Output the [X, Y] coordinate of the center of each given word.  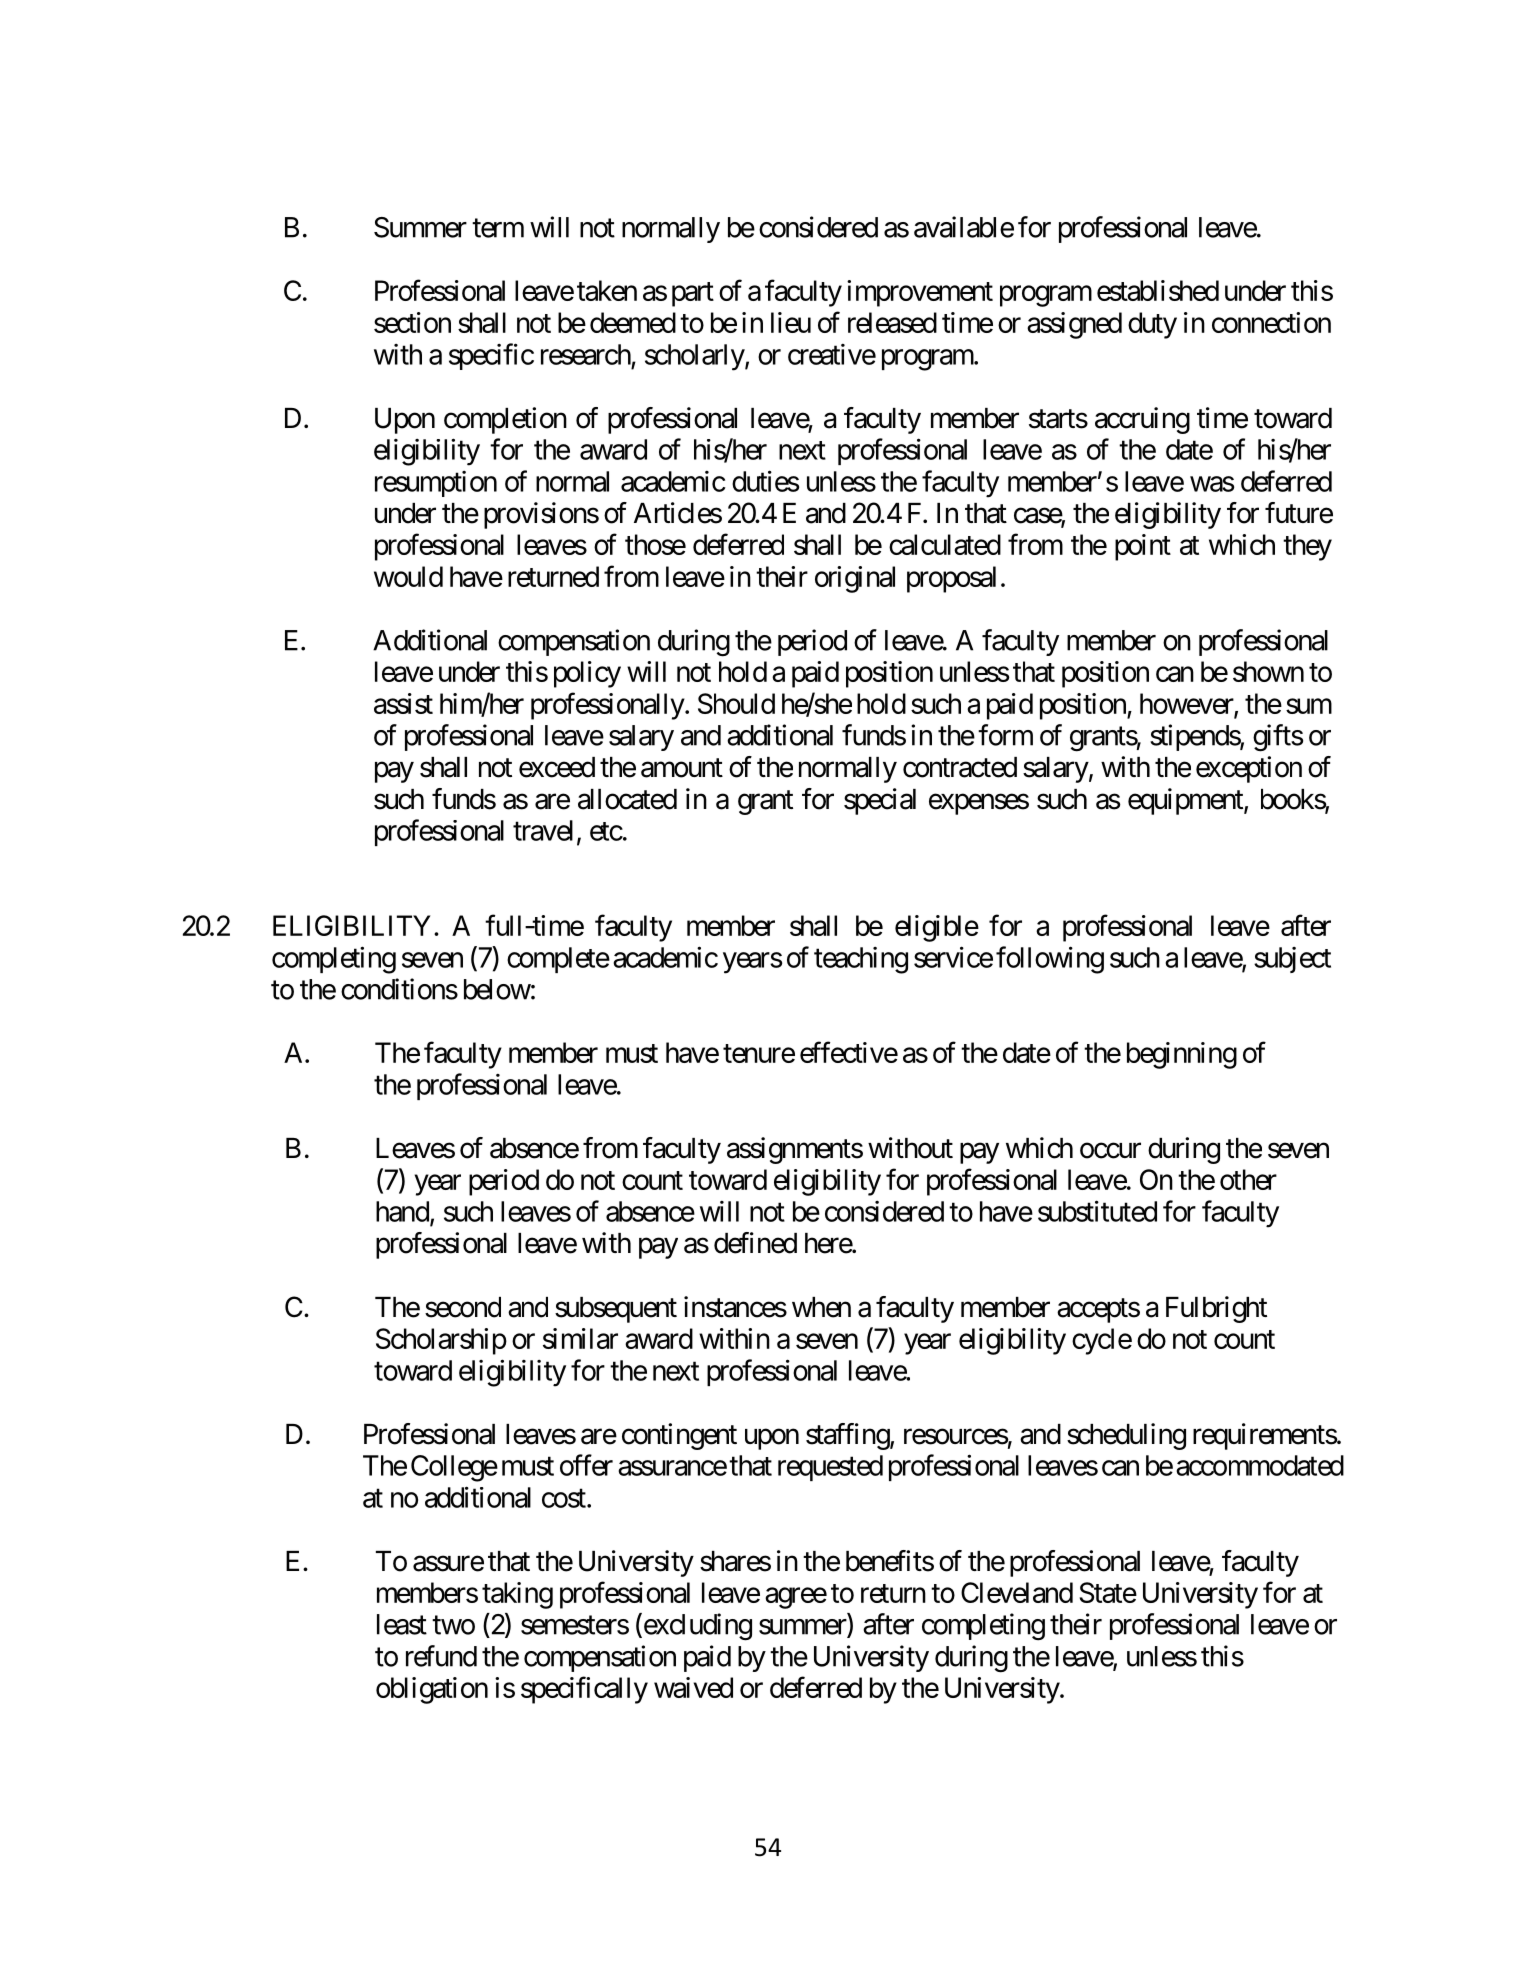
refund [441, 1656]
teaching [861, 960]
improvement [920, 293]
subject [1292, 960]
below [497, 989]
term [498, 228]
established [1158, 290]
